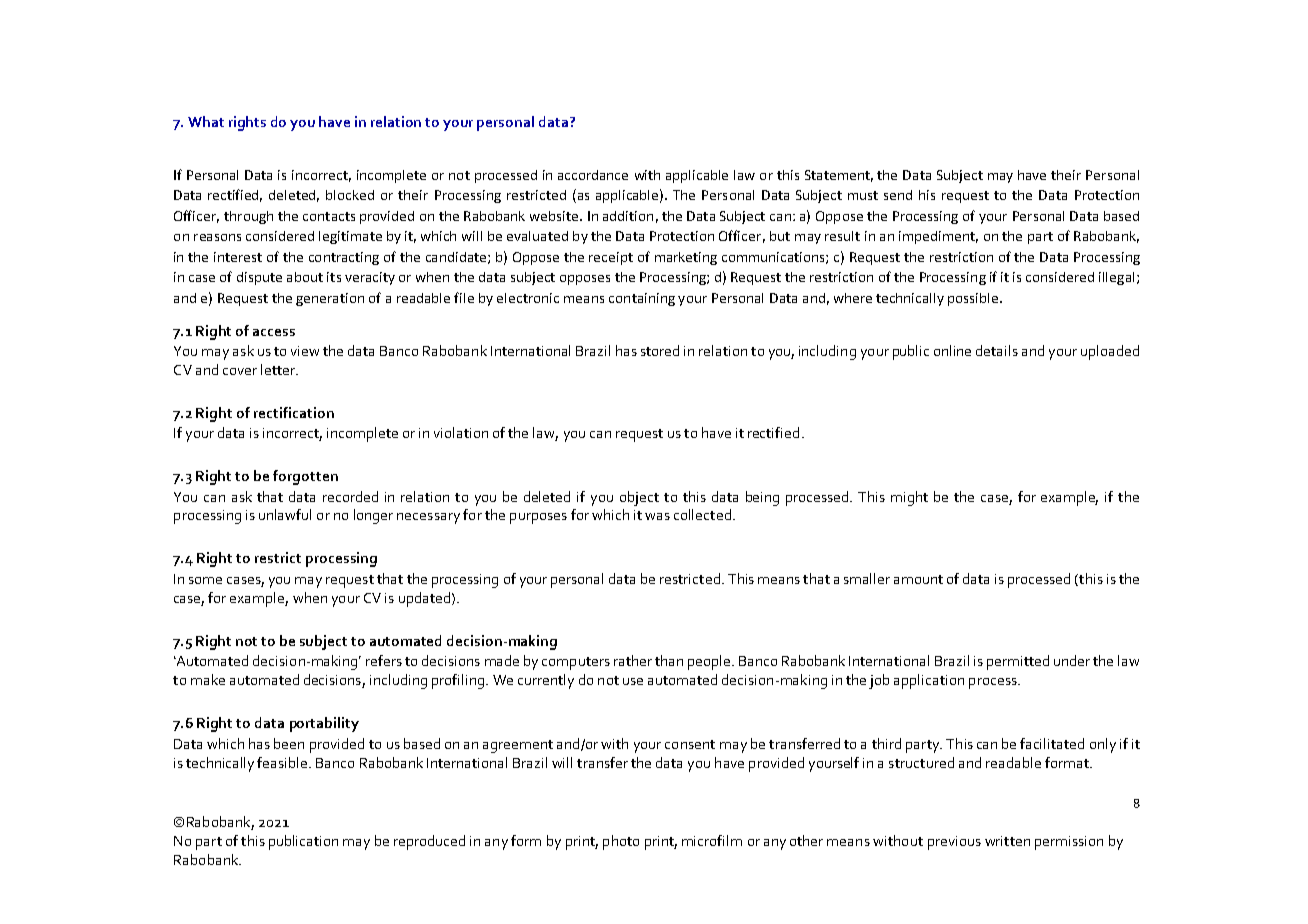  I want to click on generation, so click(330, 299).
